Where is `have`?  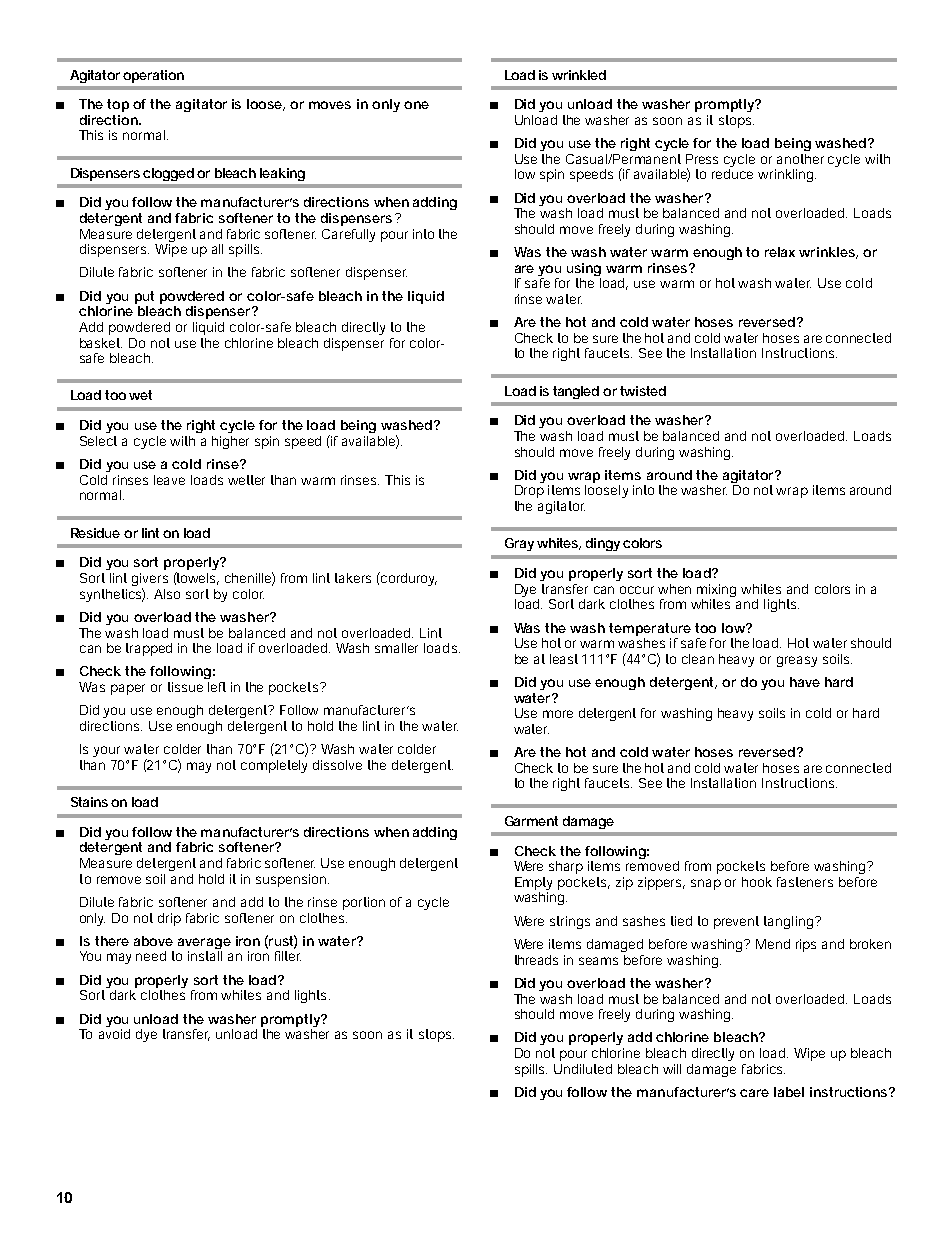
have is located at coordinates (805, 682).
